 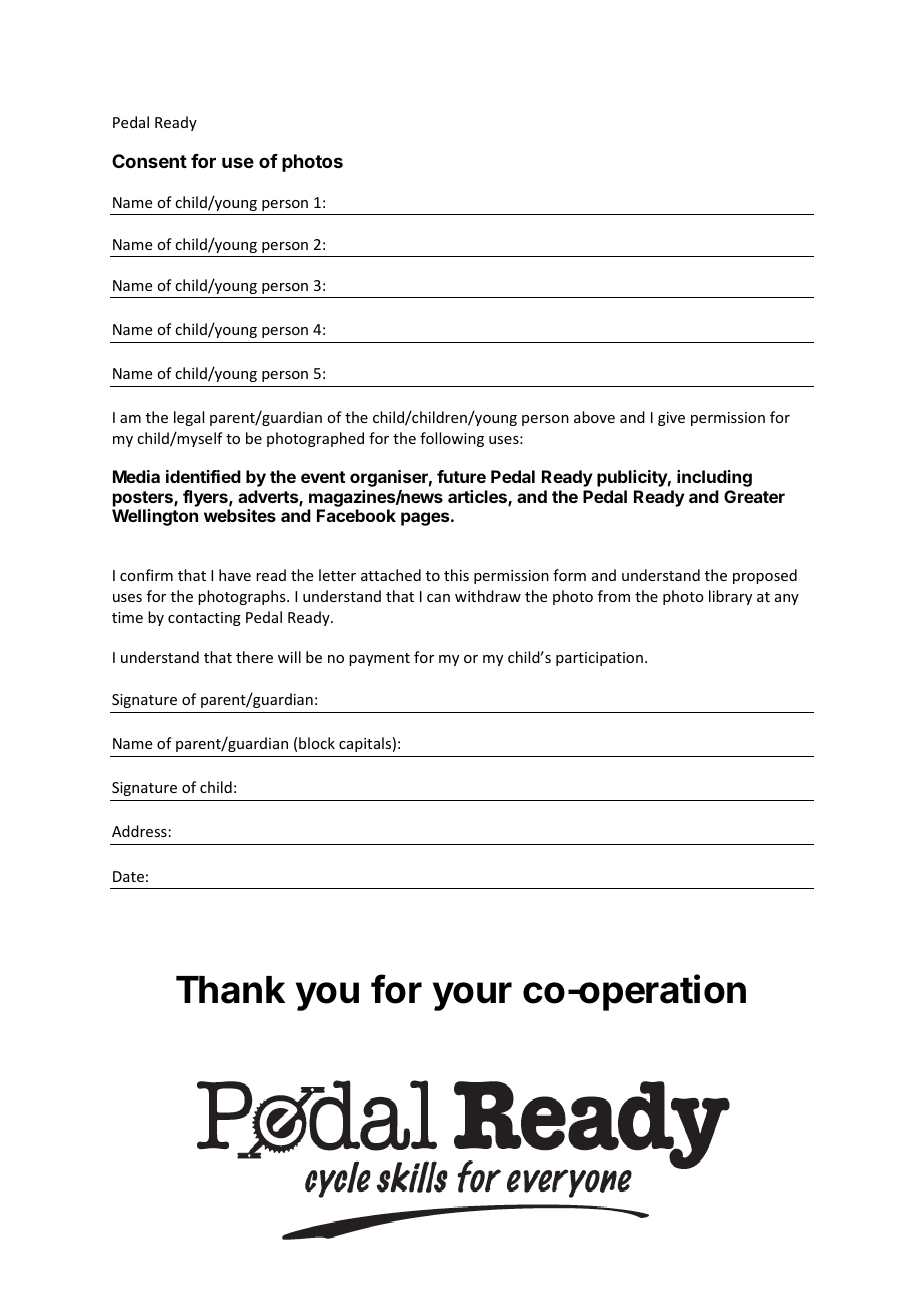 What do you see at coordinates (599, 659) in the document?
I see `participation` at bounding box center [599, 659].
